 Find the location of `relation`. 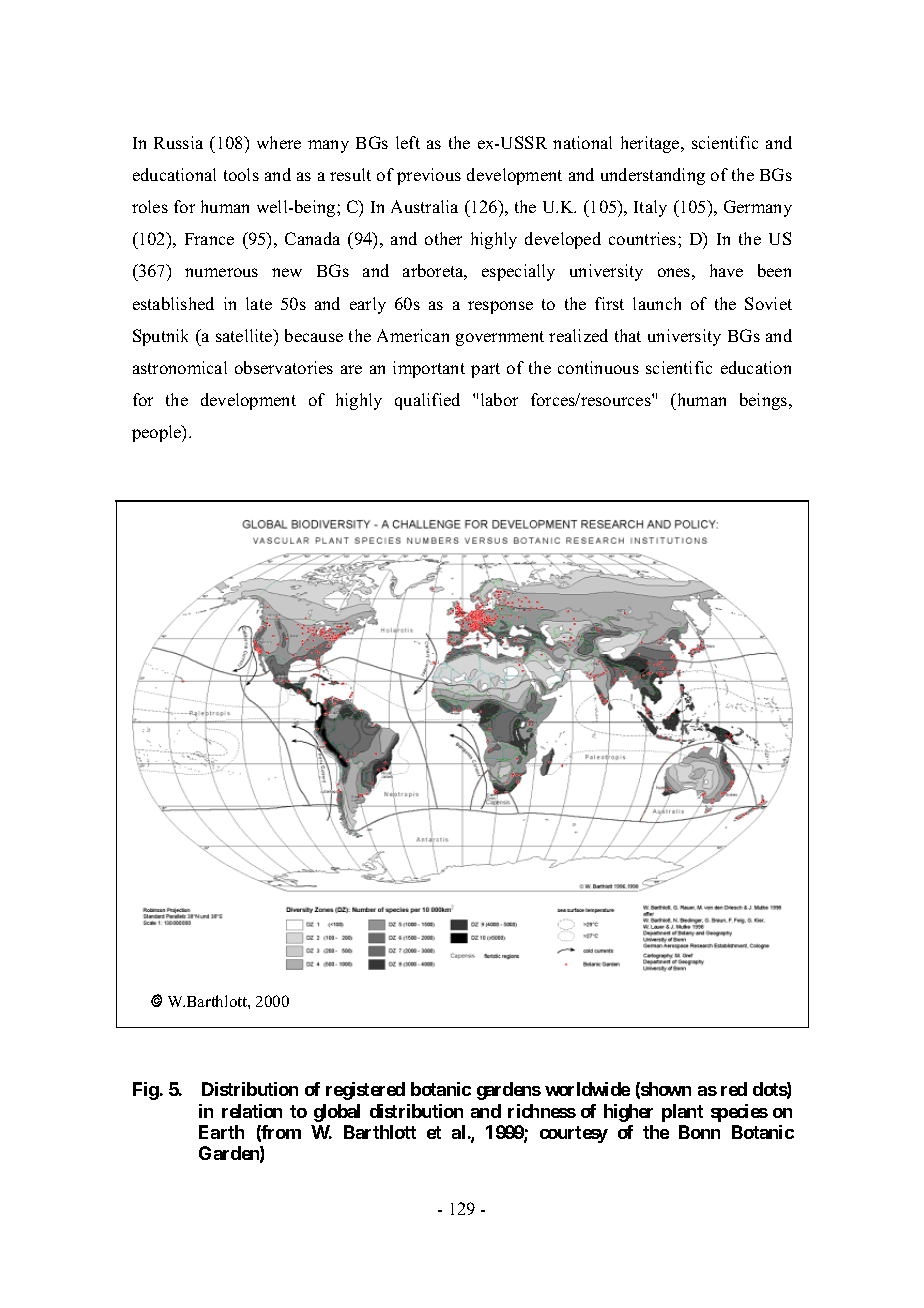

relation is located at coordinates (252, 1111).
